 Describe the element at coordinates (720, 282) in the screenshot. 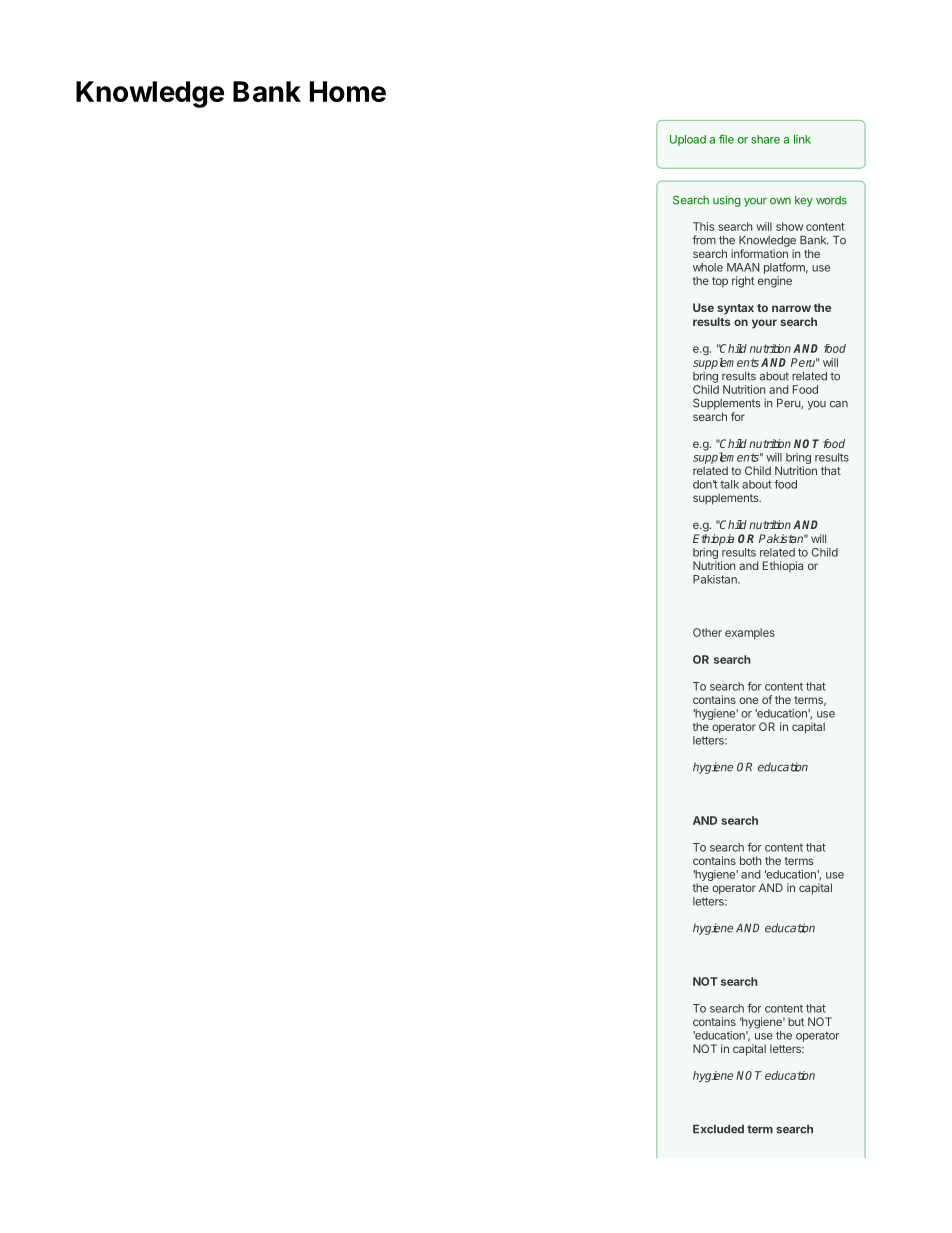

I see `top` at that location.
